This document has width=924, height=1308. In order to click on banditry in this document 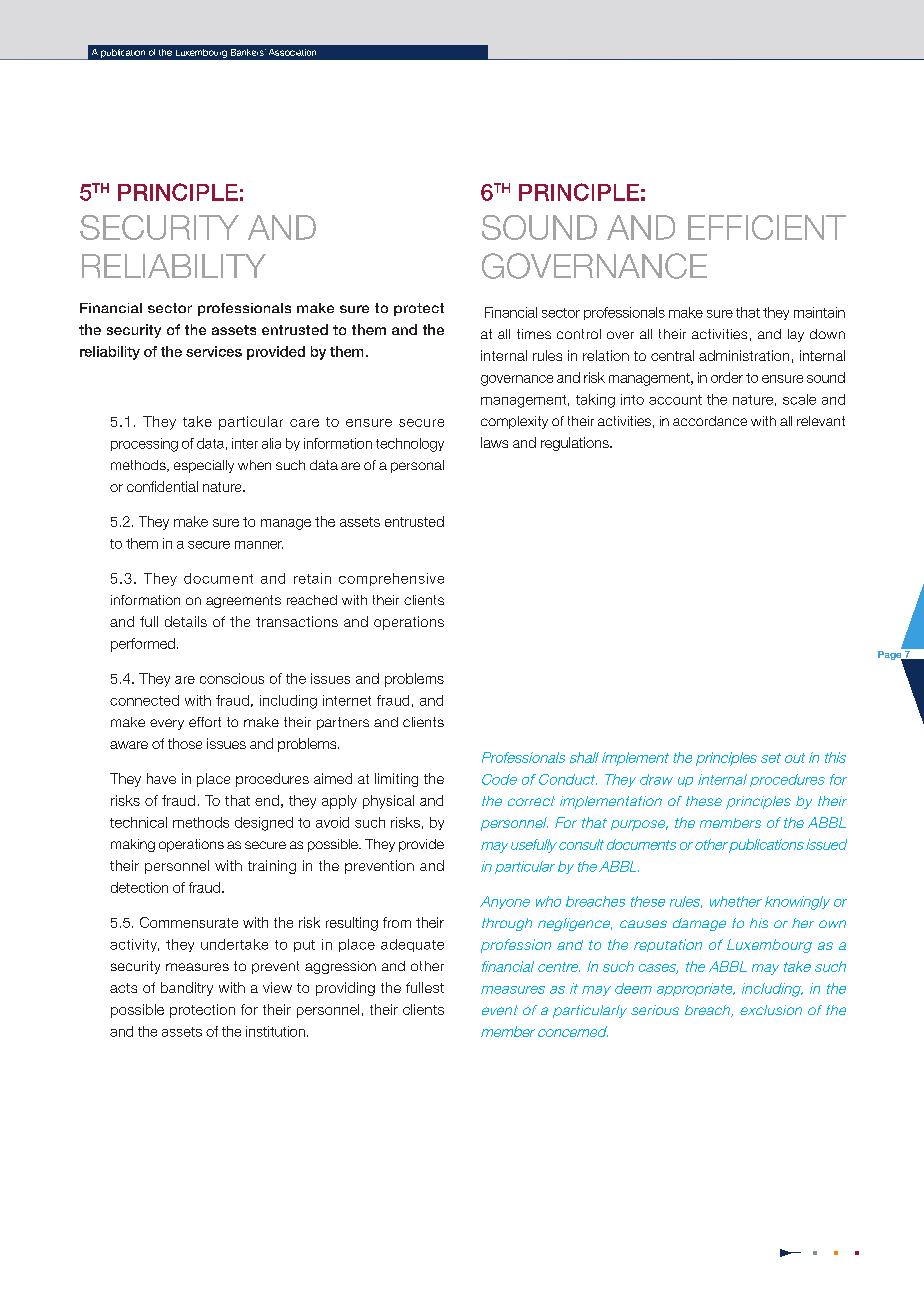, I will do `click(187, 989)`.
